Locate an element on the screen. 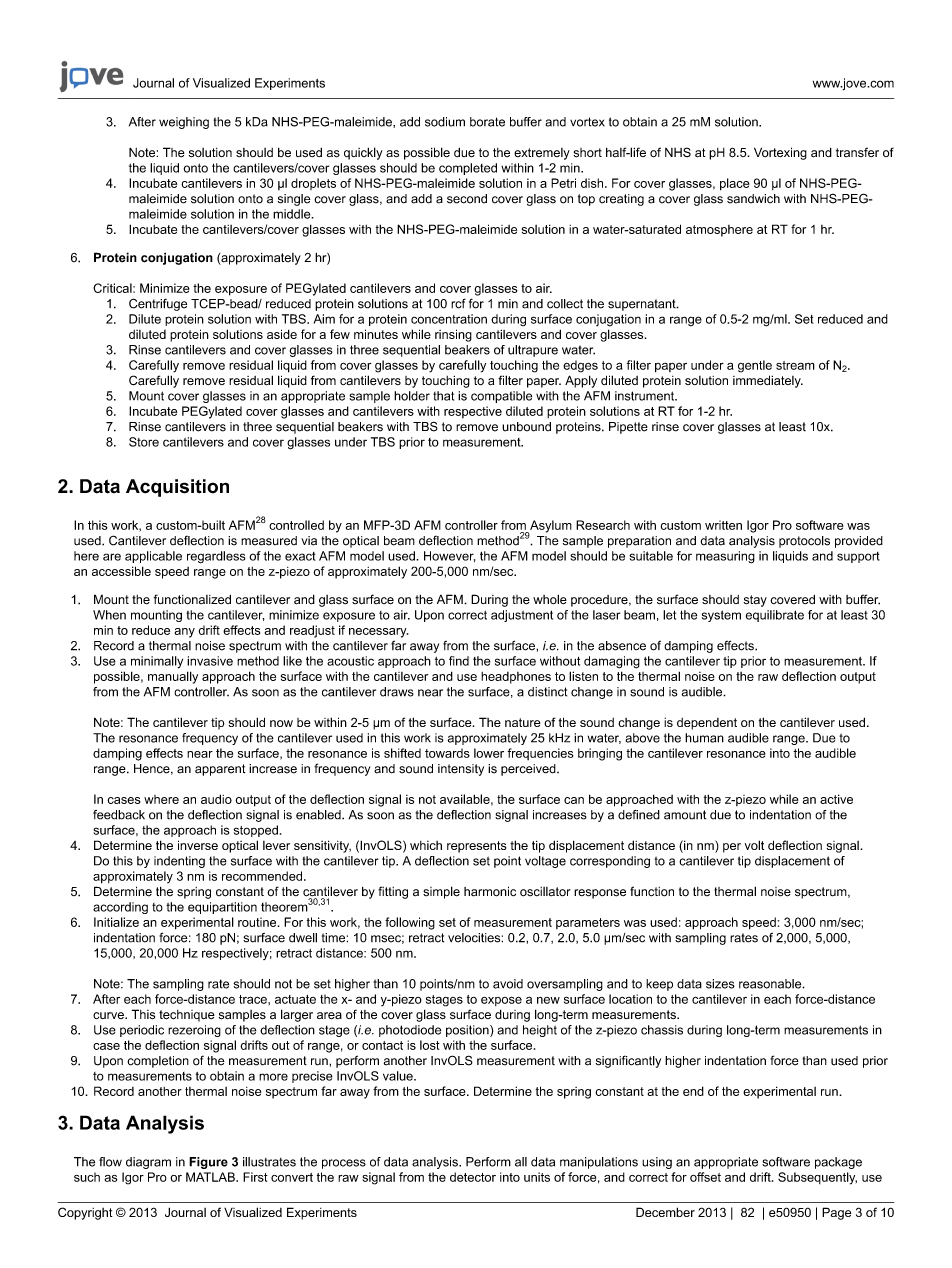  find is located at coordinates (459, 661).
